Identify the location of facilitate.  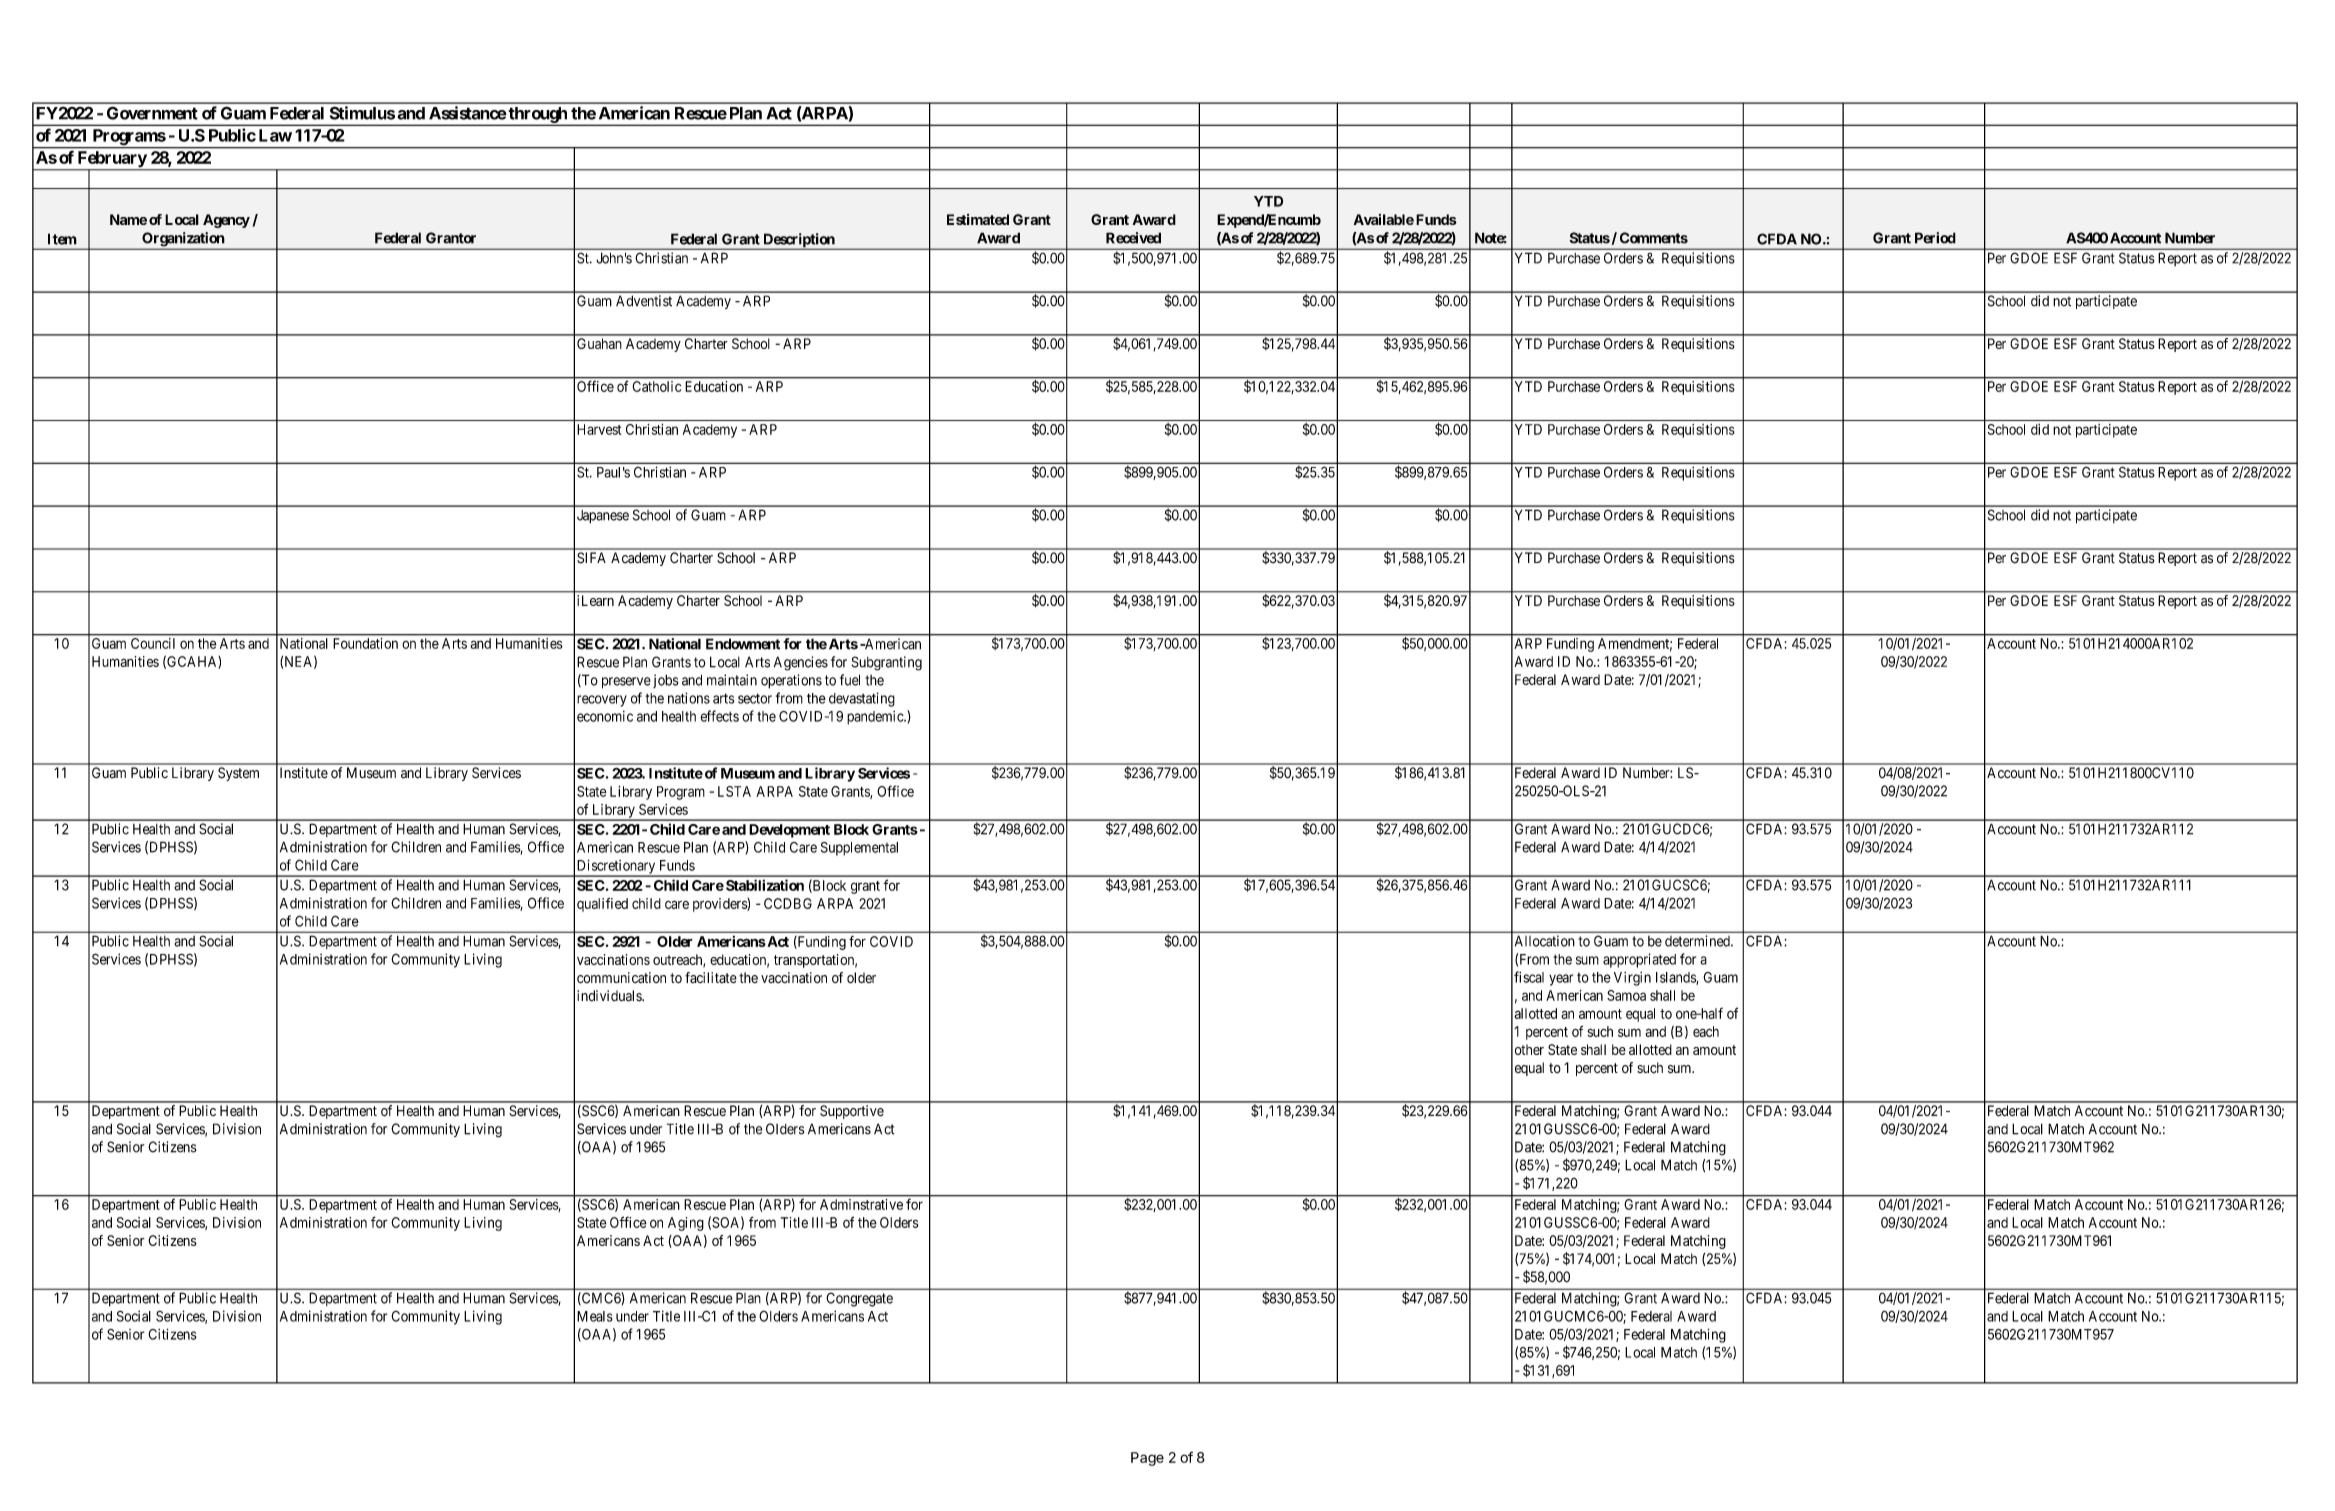
(711, 978).
